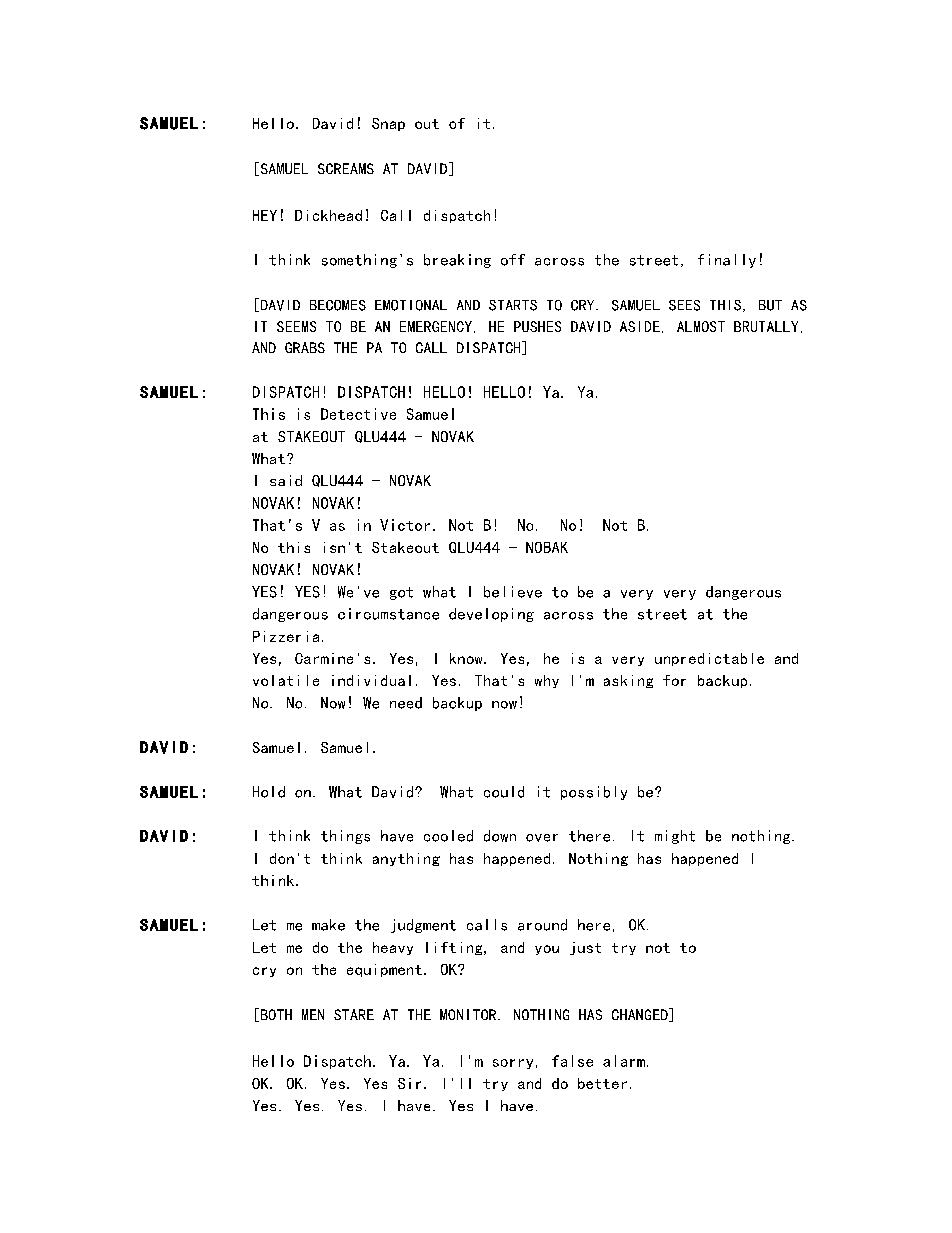  What do you see at coordinates (354, 1014) in the screenshot?
I see `STARE` at bounding box center [354, 1014].
